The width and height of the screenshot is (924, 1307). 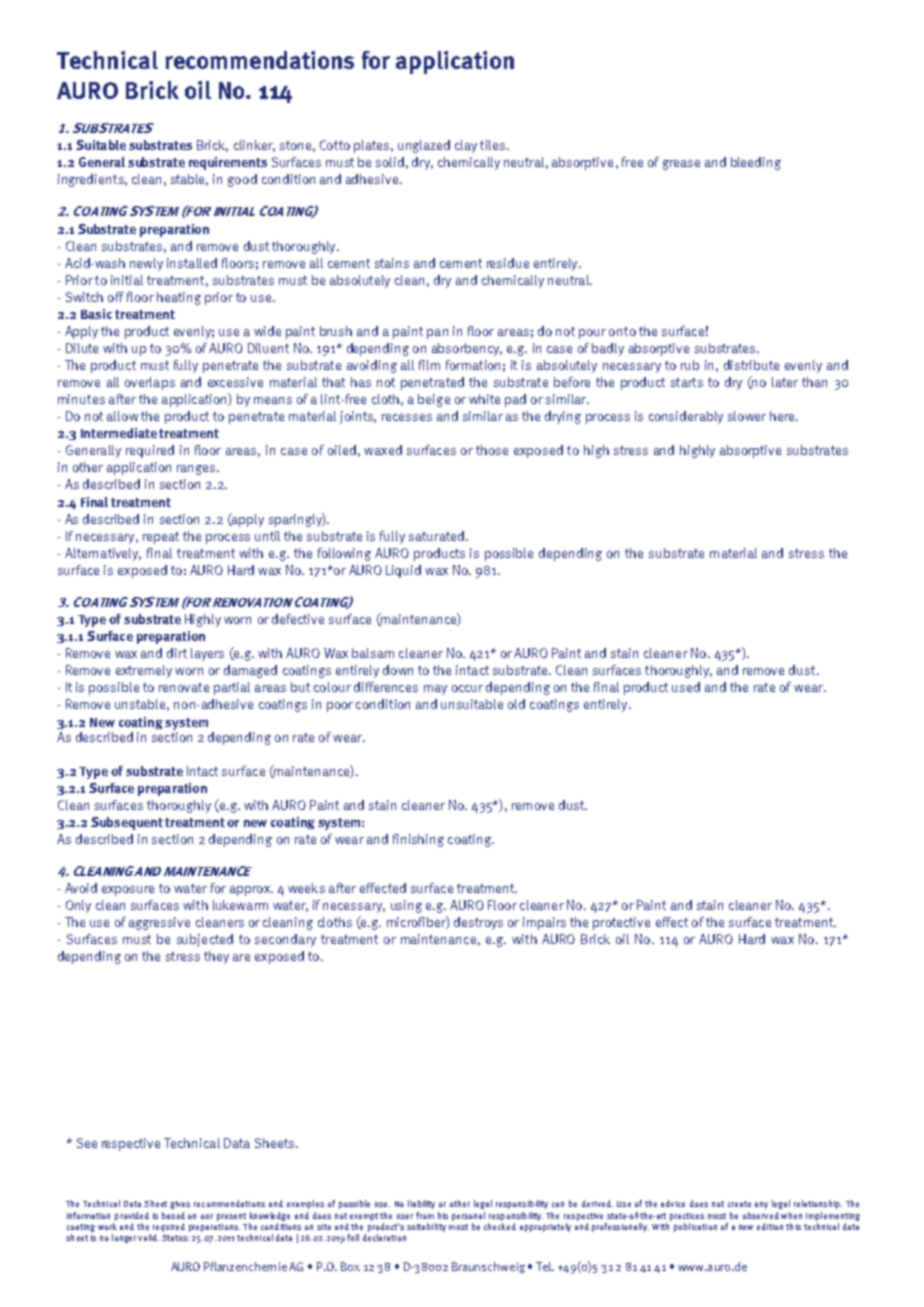 I want to click on clay, so click(x=466, y=146).
